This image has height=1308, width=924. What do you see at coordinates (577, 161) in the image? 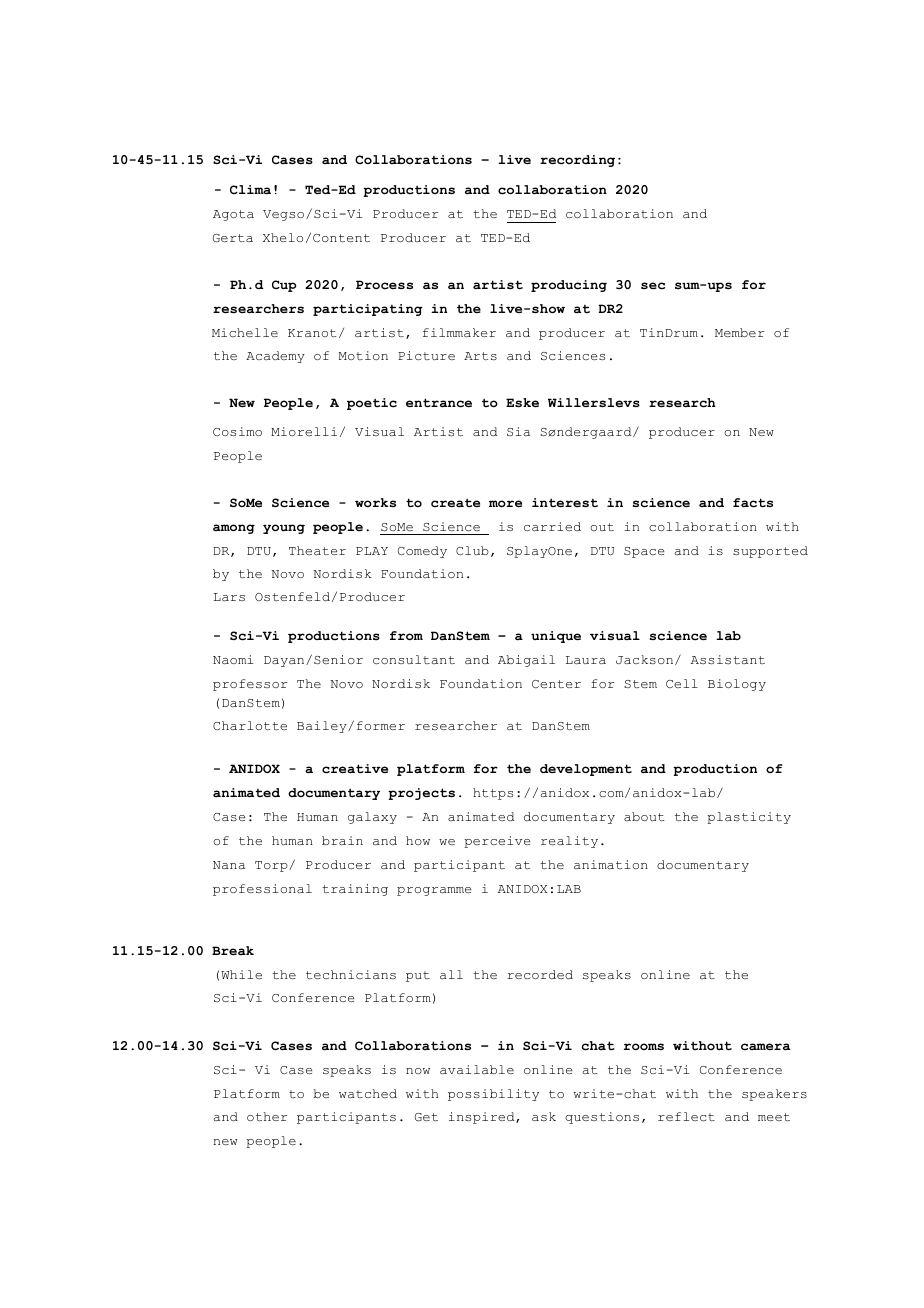
I see `recording` at bounding box center [577, 161].
